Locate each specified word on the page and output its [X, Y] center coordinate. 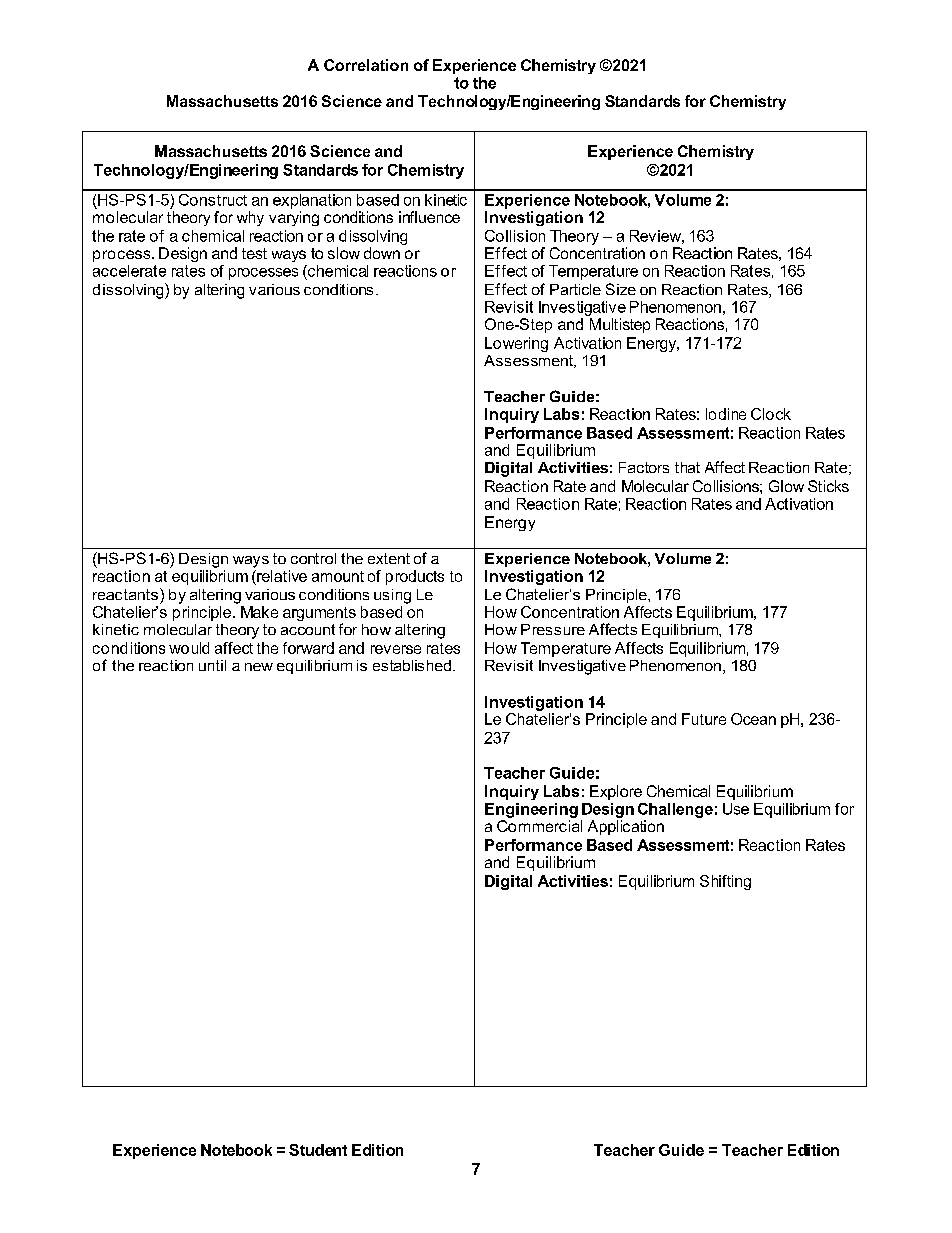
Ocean [753, 719]
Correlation [366, 65]
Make [259, 612]
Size [621, 289]
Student [318, 1150]
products [415, 577]
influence [429, 217]
